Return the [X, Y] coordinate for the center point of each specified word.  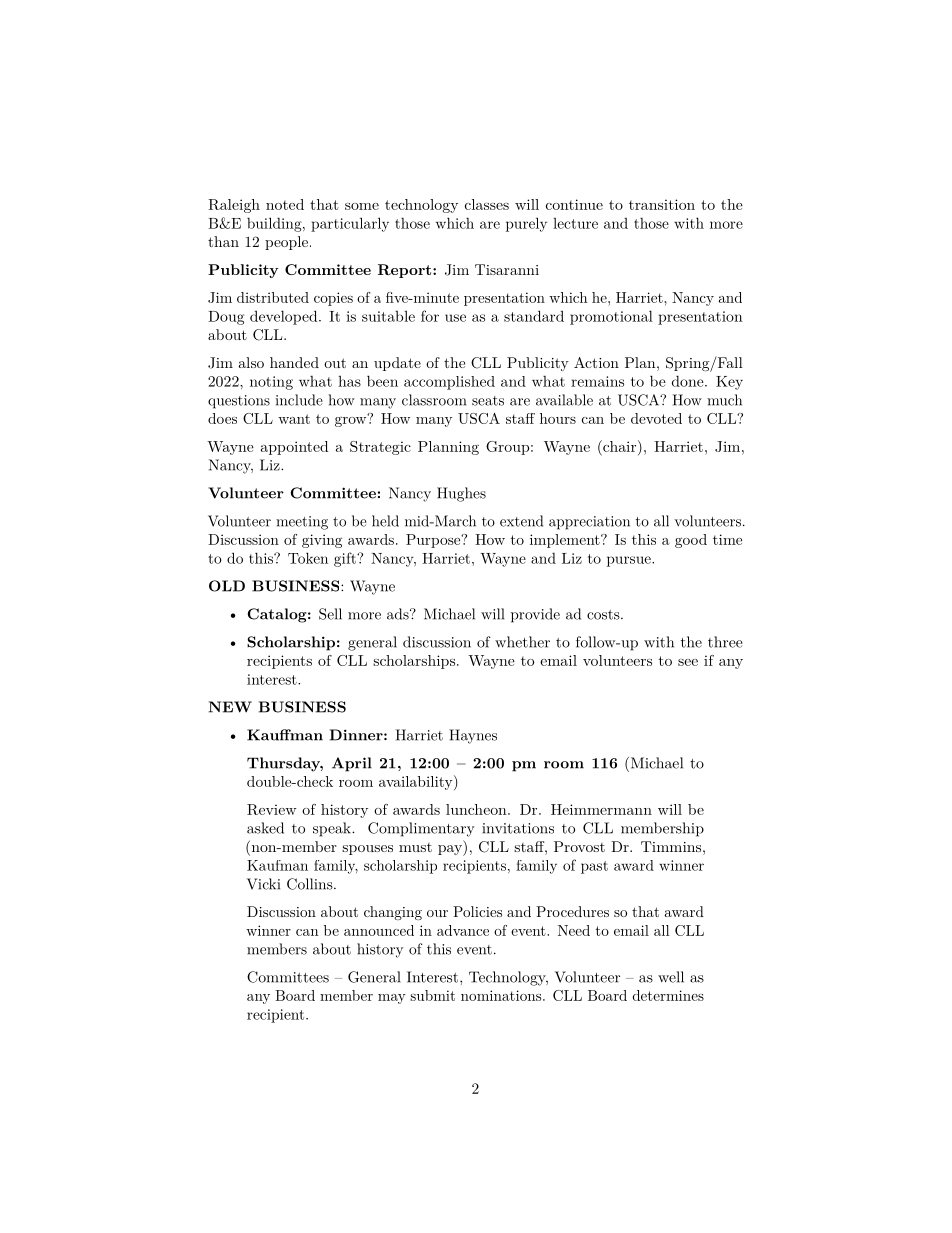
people [286, 243]
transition [662, 204]
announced [379, 930]
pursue [630, 561]
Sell [330, 614]
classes [487, 204]
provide [535, 615]
